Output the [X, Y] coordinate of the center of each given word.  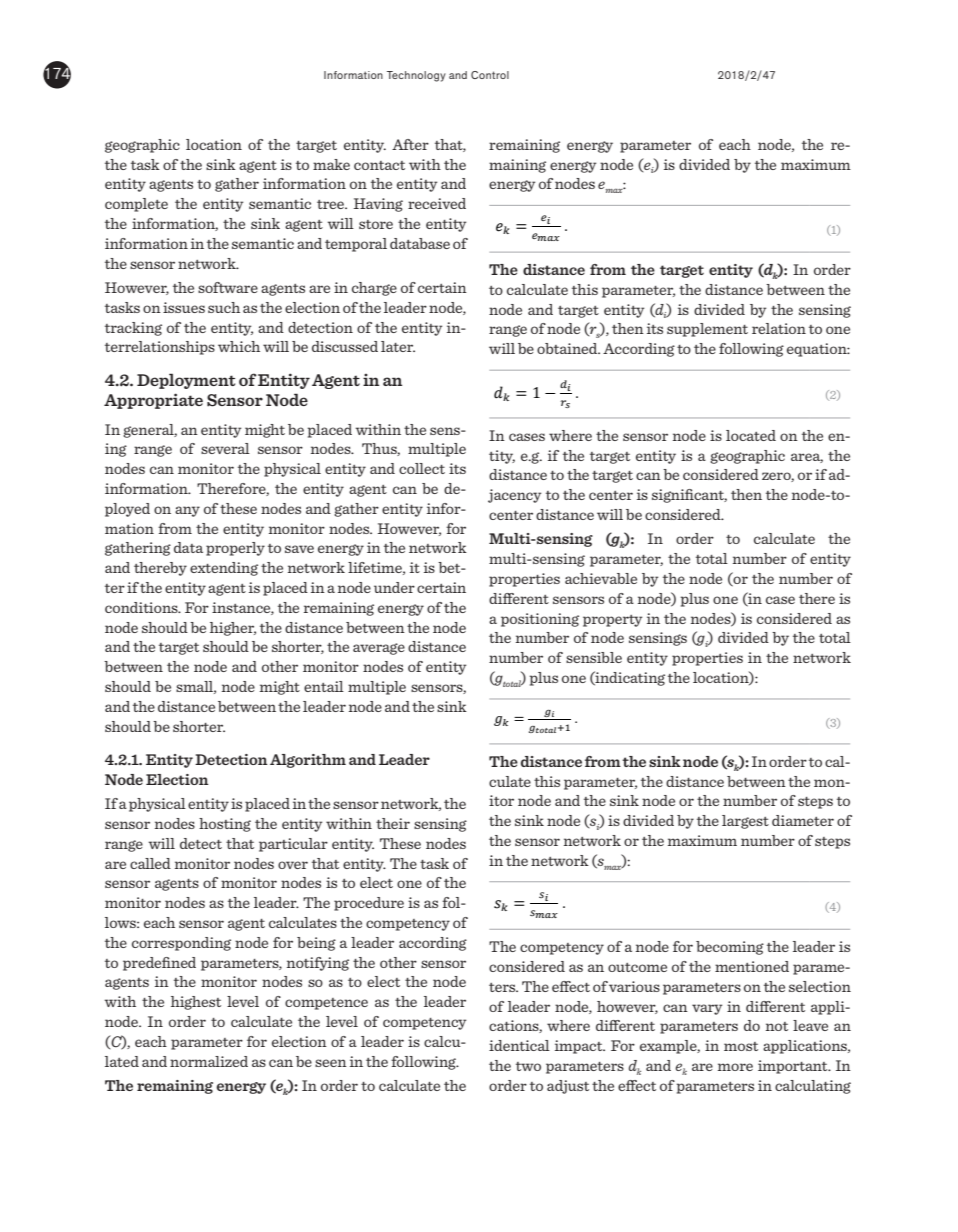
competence [326, 1004]
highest [196, 1003]
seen [331, 1063]
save [299, 549]
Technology [416, 76]
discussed [345, 346]
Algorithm [308, 761]
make [331, 164]
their [393, 823]
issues [184, 307]
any [187, 511]
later [398, 346]
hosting [225, 825]
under [394, 587]
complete [136, 205]
